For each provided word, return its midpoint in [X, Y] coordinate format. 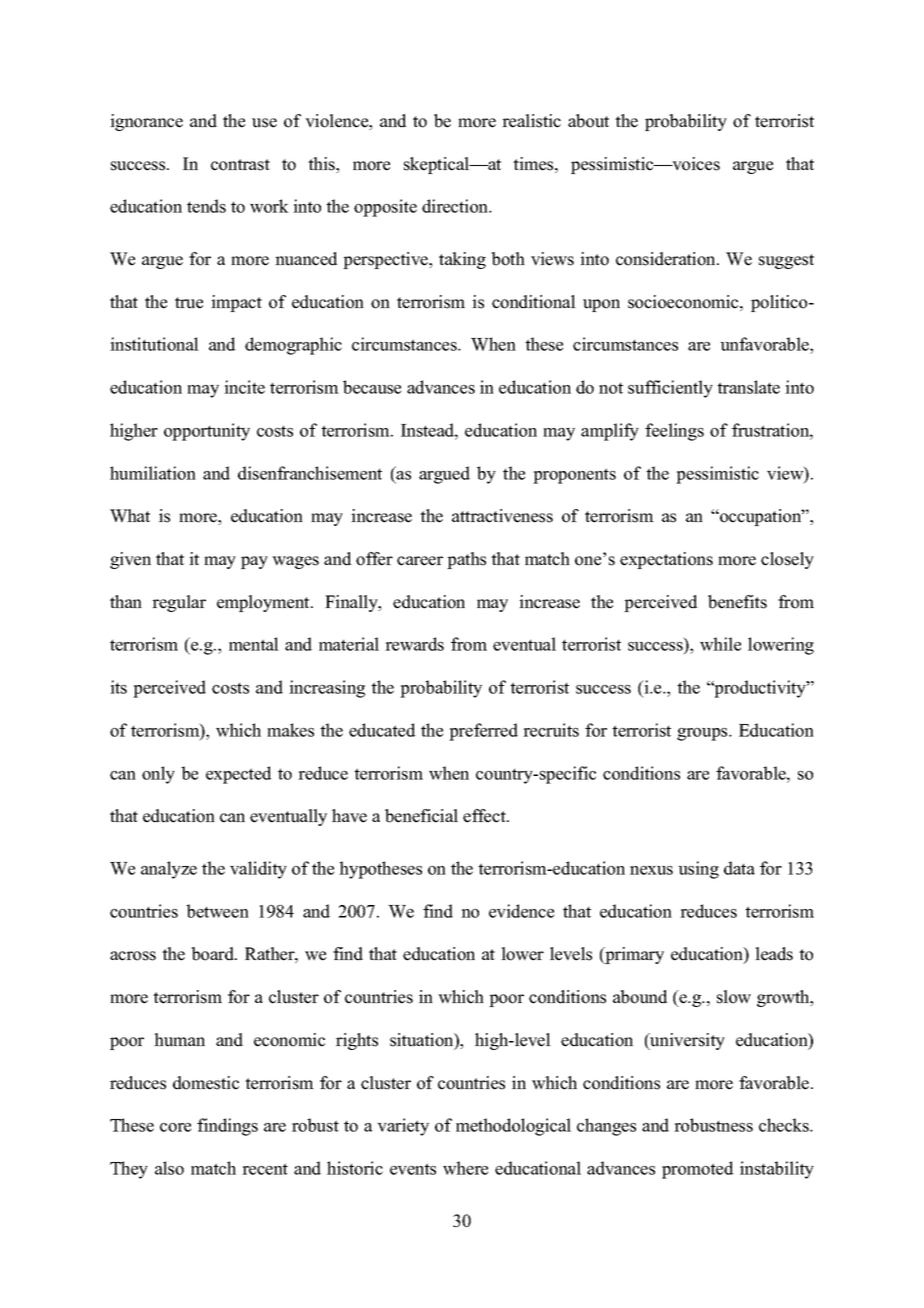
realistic [531, 121]
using [698, 870]
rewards [414, 644]
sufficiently [670, 389]
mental [254, 644]
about [588, 121]
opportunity [207, 432]
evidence [521, 911]
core [175, 1127]
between [217, 911]
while [720, 644]
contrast [240, 165]
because [372, 387]
